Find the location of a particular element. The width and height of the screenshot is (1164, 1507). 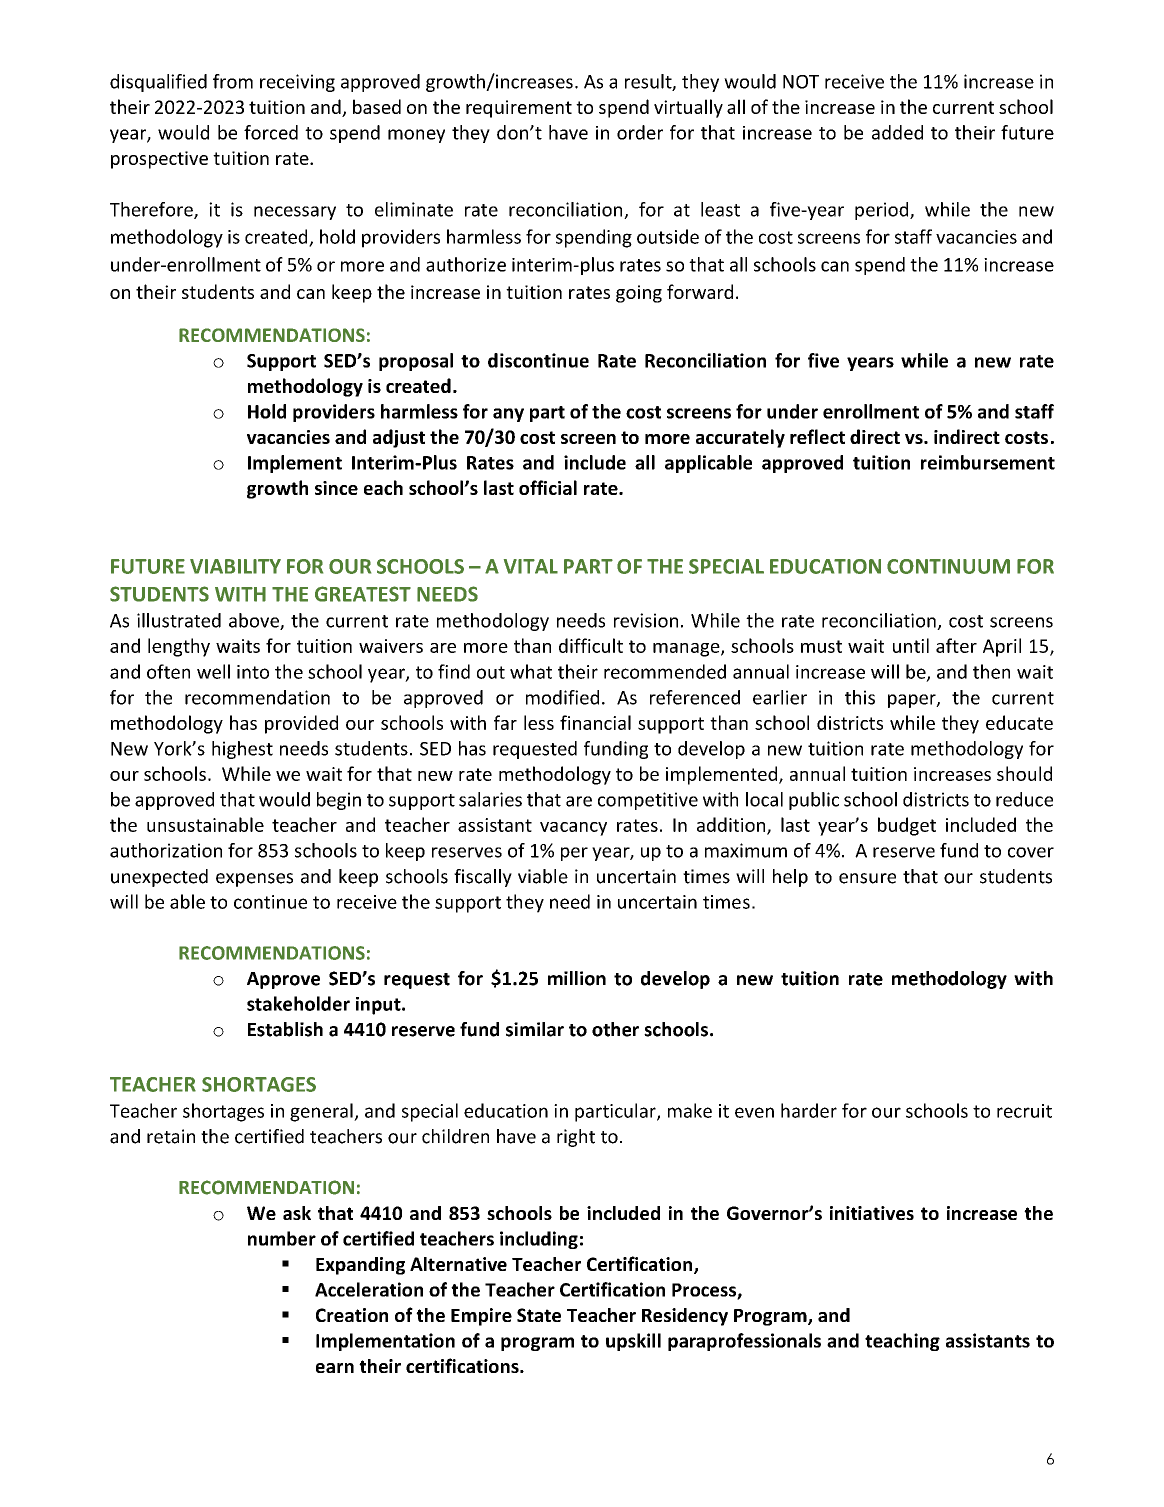

recruit is located at coordinates (1024, 1111).
